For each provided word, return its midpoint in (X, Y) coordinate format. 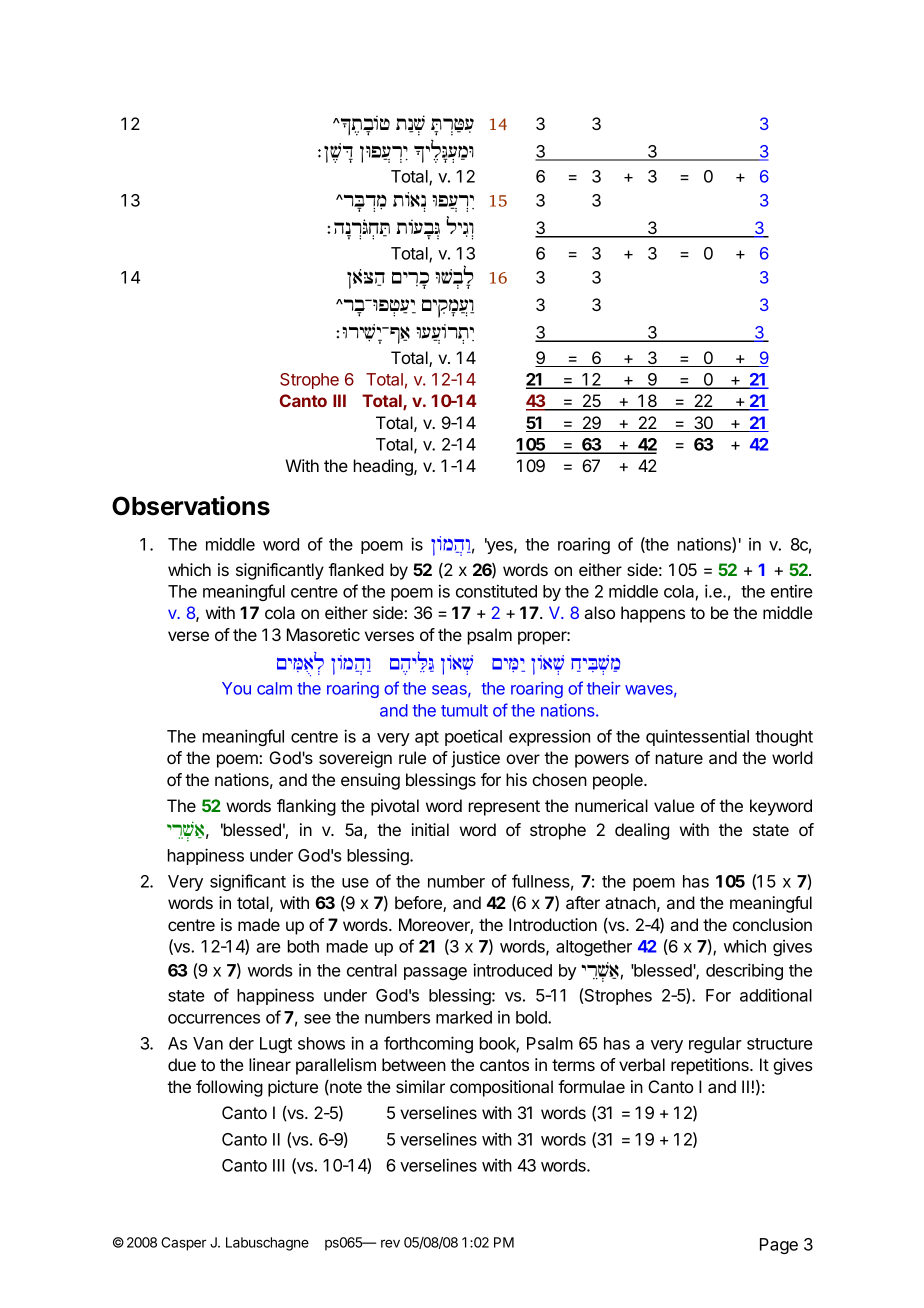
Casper (184, 1244)
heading (384, 467)
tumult (464, 710)
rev (390, 1243)
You (236, 688)
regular (715, 1045)
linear (270, 1064)
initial (430, 829)
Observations (191, 506)
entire (792, 591)
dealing (642, 831)
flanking (306, 807)
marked (464, 1017)
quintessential (697, 737)
